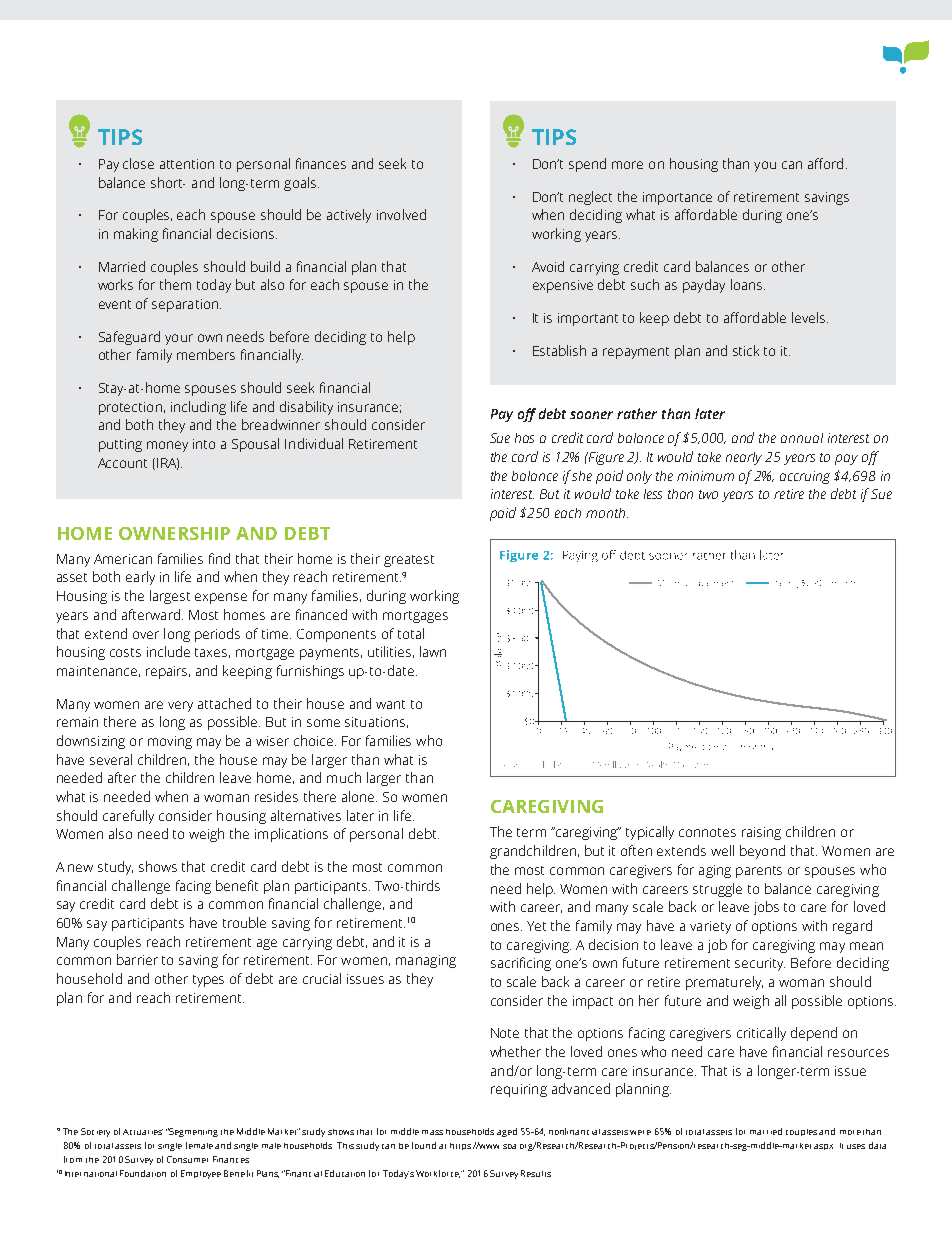 The image size is (952, 1233). What do you see at coordinates (433, 651) in the screenshot?
I see `lawn` at bounding box center [433, 651].
